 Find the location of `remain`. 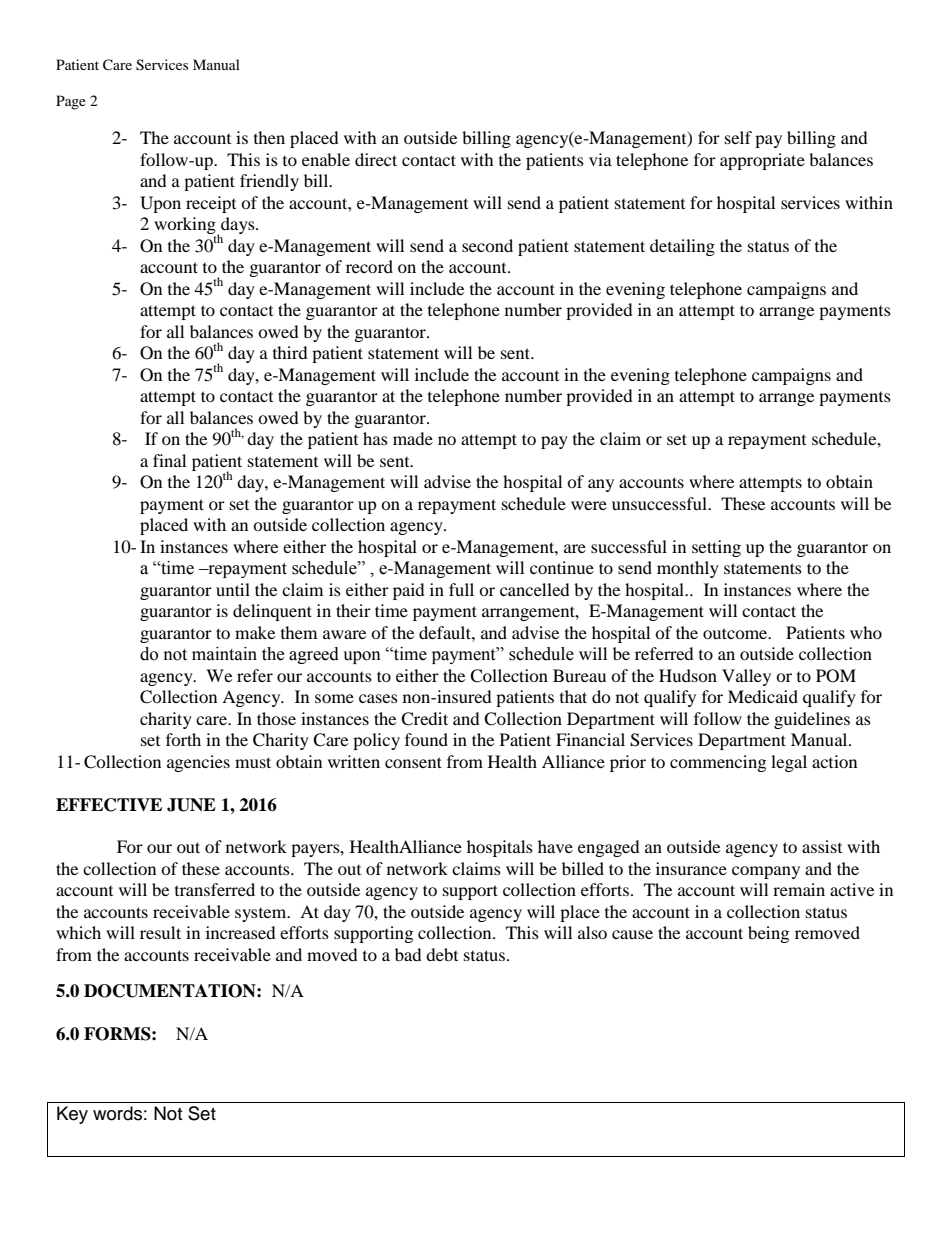

remain is located at coordinates (799, 889).
